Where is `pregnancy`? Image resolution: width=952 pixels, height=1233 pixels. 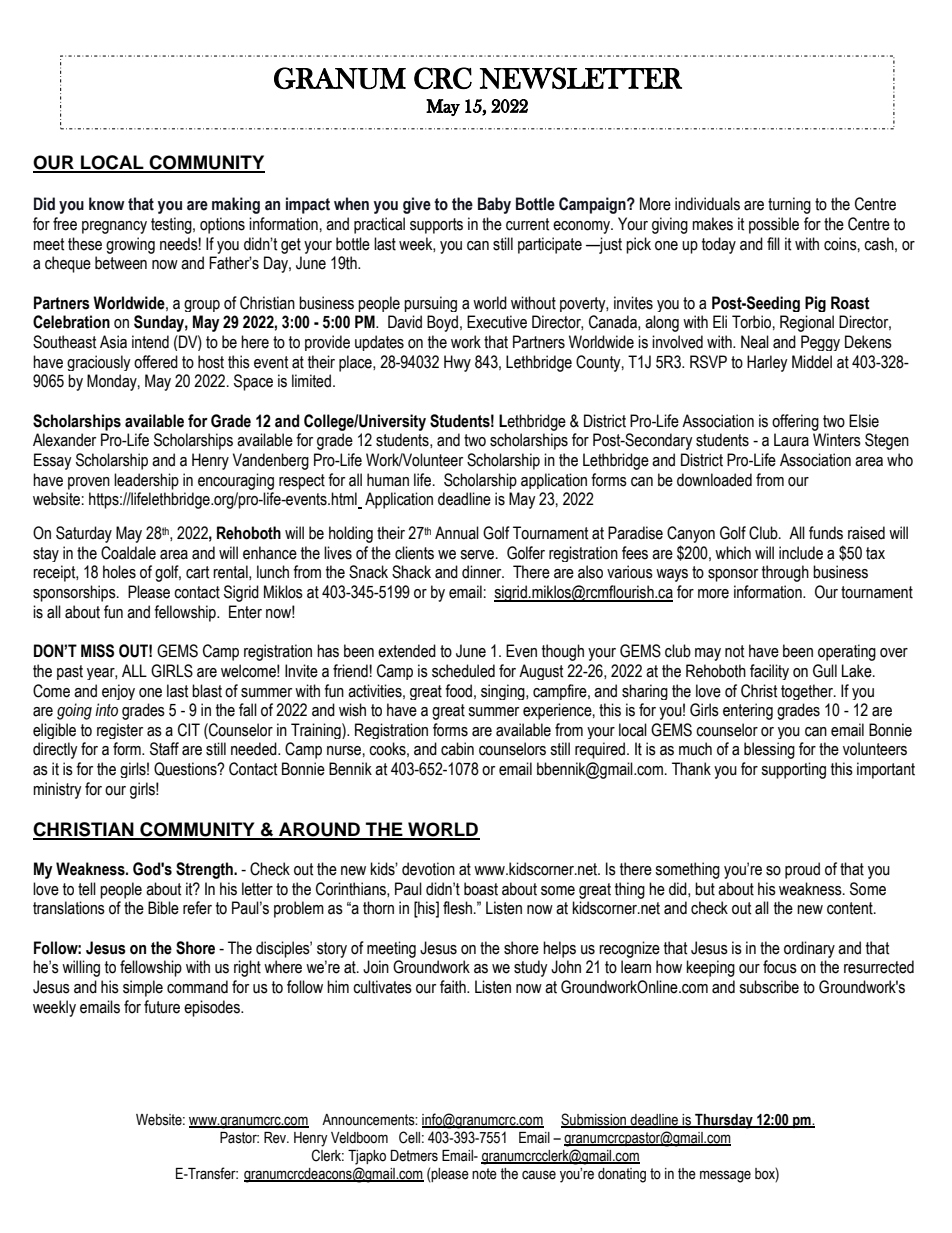
pregnancy is located at coordinates (114, 227).
